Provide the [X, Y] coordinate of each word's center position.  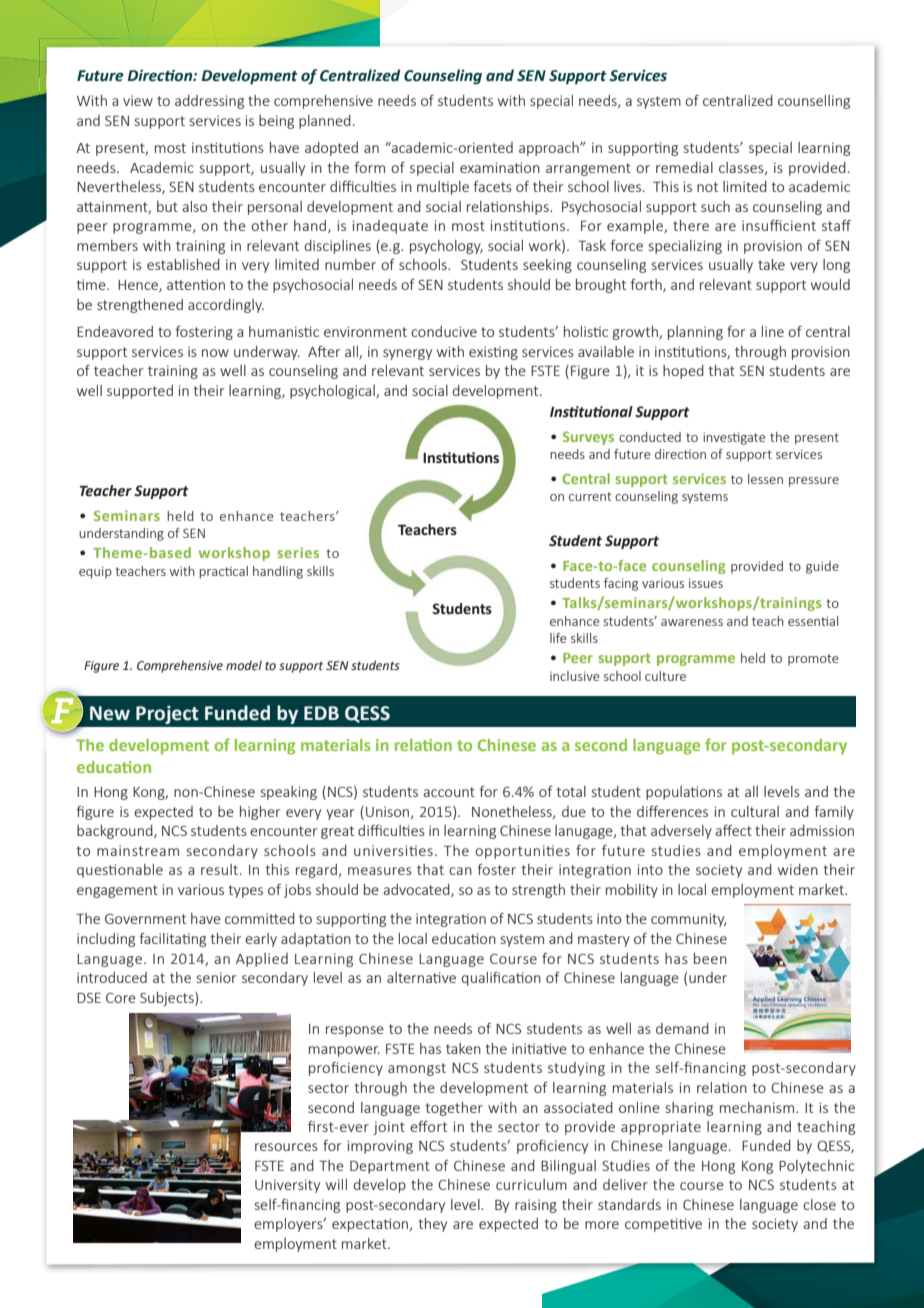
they [432, 1225]
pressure [814, 482]
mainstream [138, 850]
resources [286, 1147]
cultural [755, 811]
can [460, 871]
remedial [684, 167]
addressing [209, 102]
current [590, 496]
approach [550, 149]
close [819, 1204]
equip [95, 572]
